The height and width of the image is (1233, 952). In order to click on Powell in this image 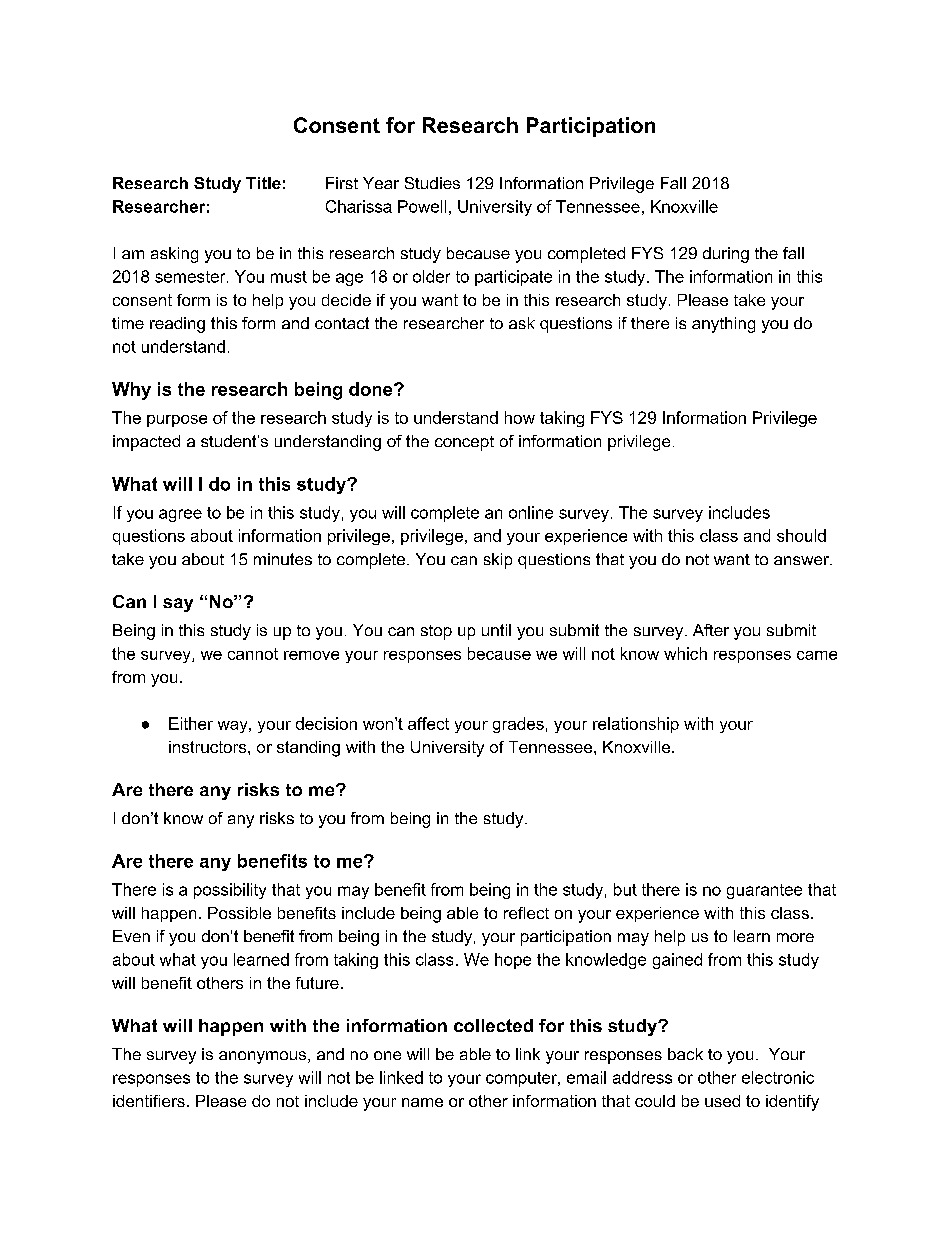, I will do `click(422, 206)`.
